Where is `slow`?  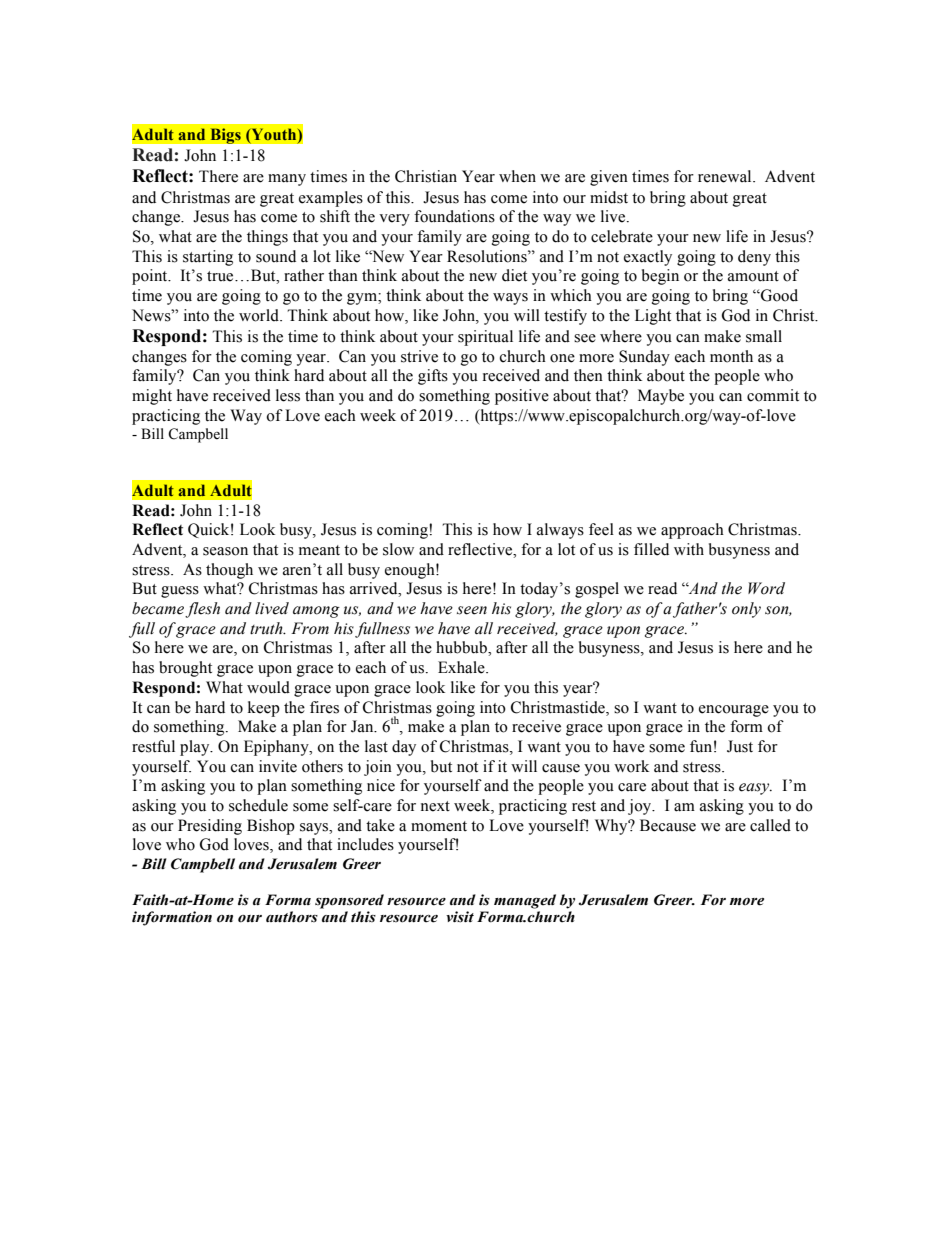
slow is located at coordinates (398, 549).
